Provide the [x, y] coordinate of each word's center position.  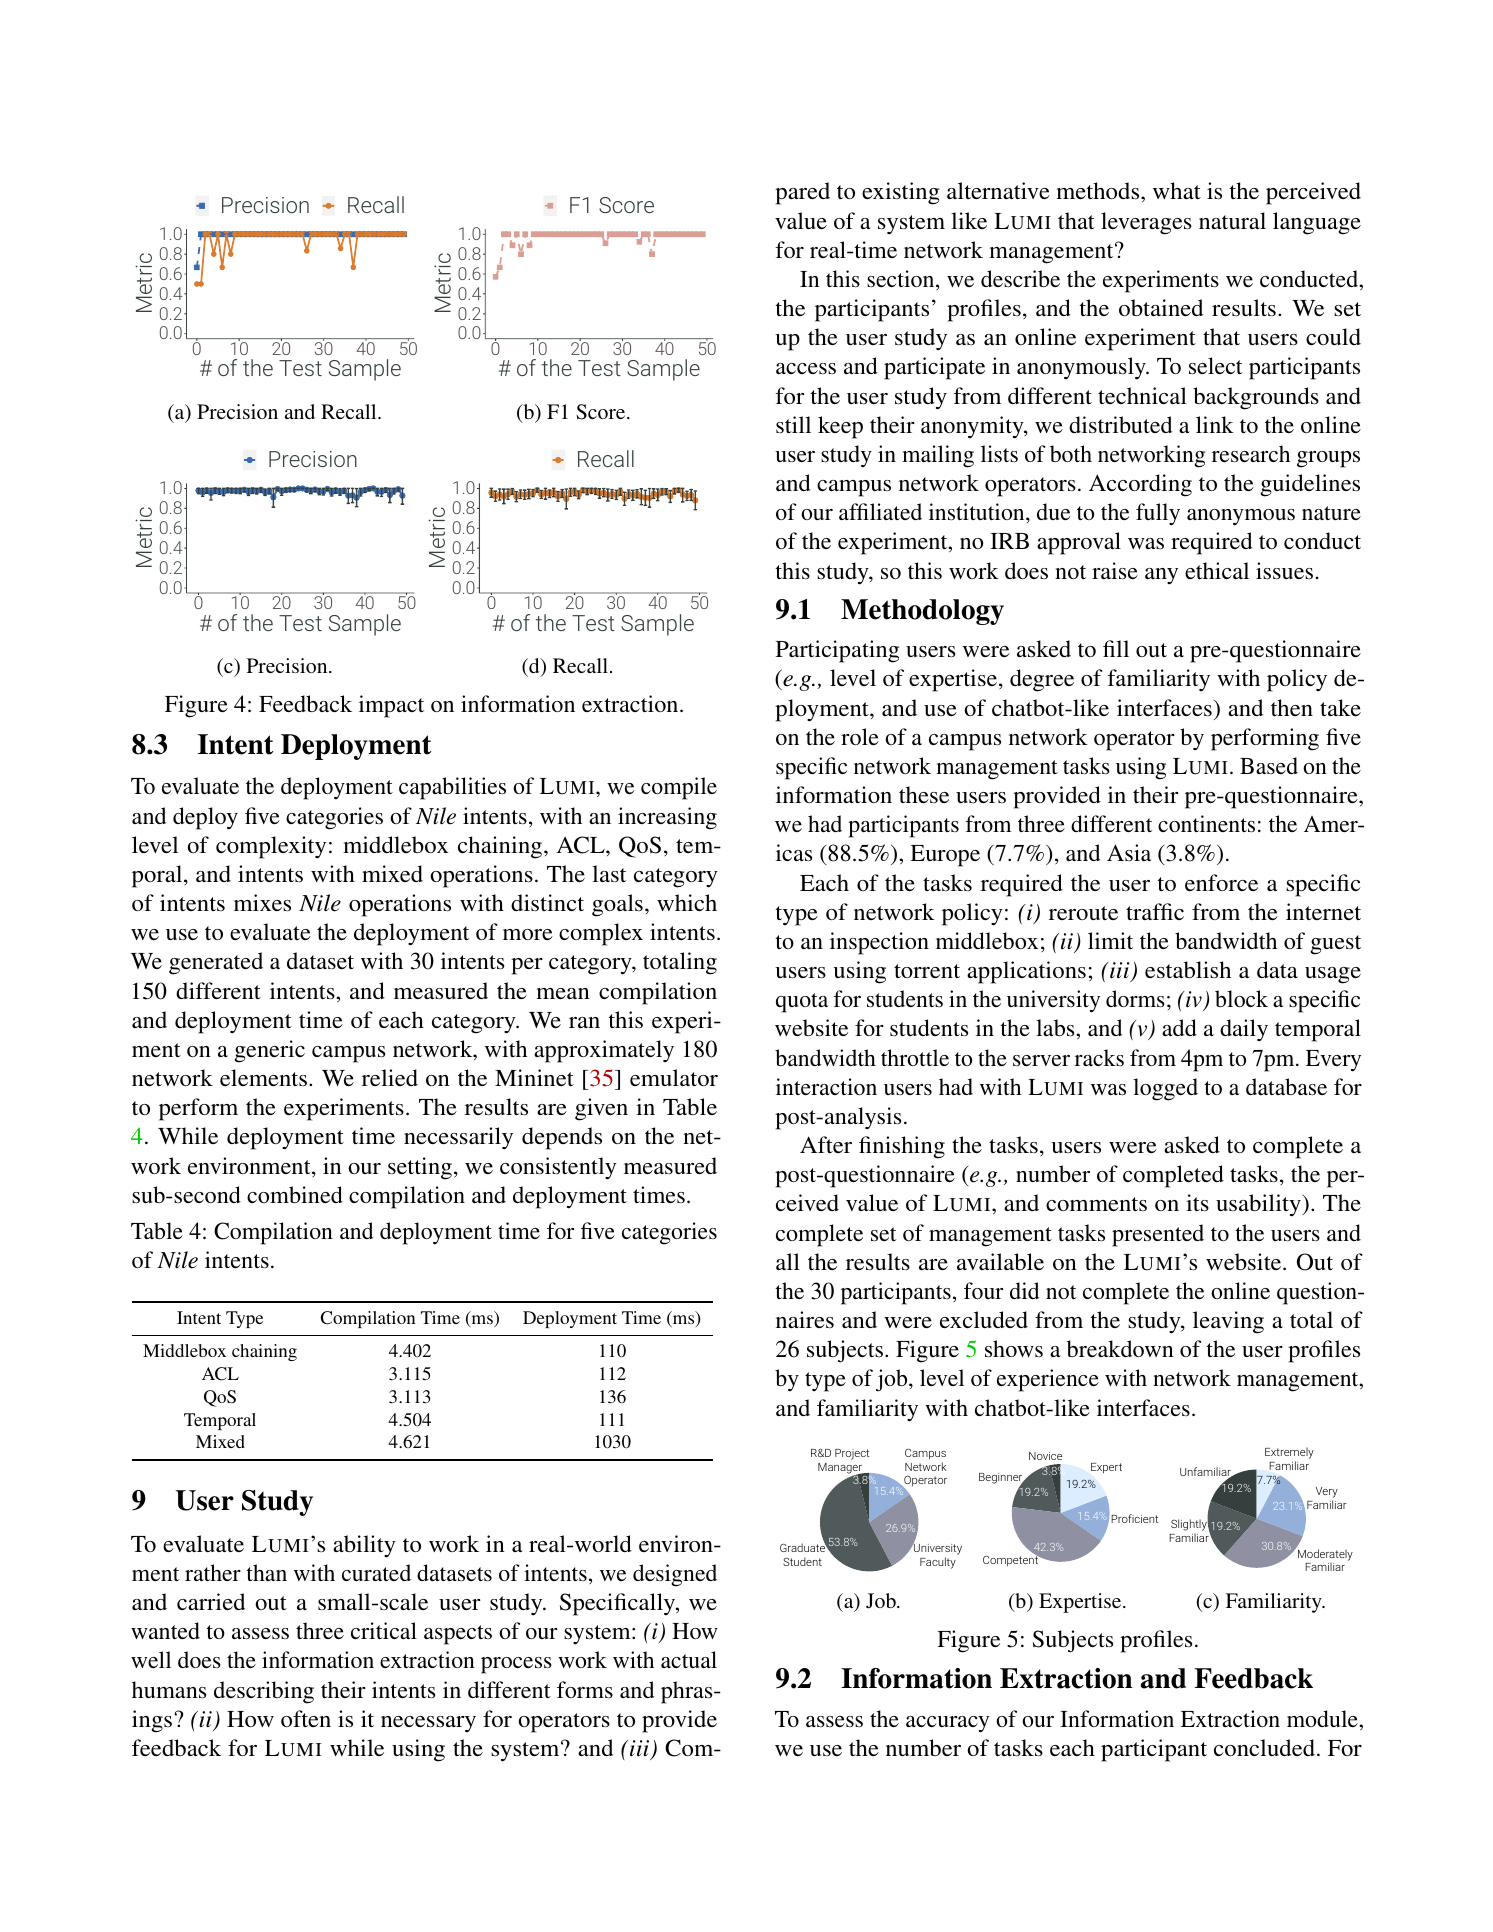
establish [1188, 970]
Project [852, 1454]
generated [216, 963]
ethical [1217, 570]
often [306, 1718]
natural [1232, 220]
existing [901, 193]
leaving [1228, 1322]
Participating [837, 651]
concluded [1266, 1747]
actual [689, 1659]
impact [391, 706]
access [806, 369]
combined [295, 1194]
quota [802, 1003]
